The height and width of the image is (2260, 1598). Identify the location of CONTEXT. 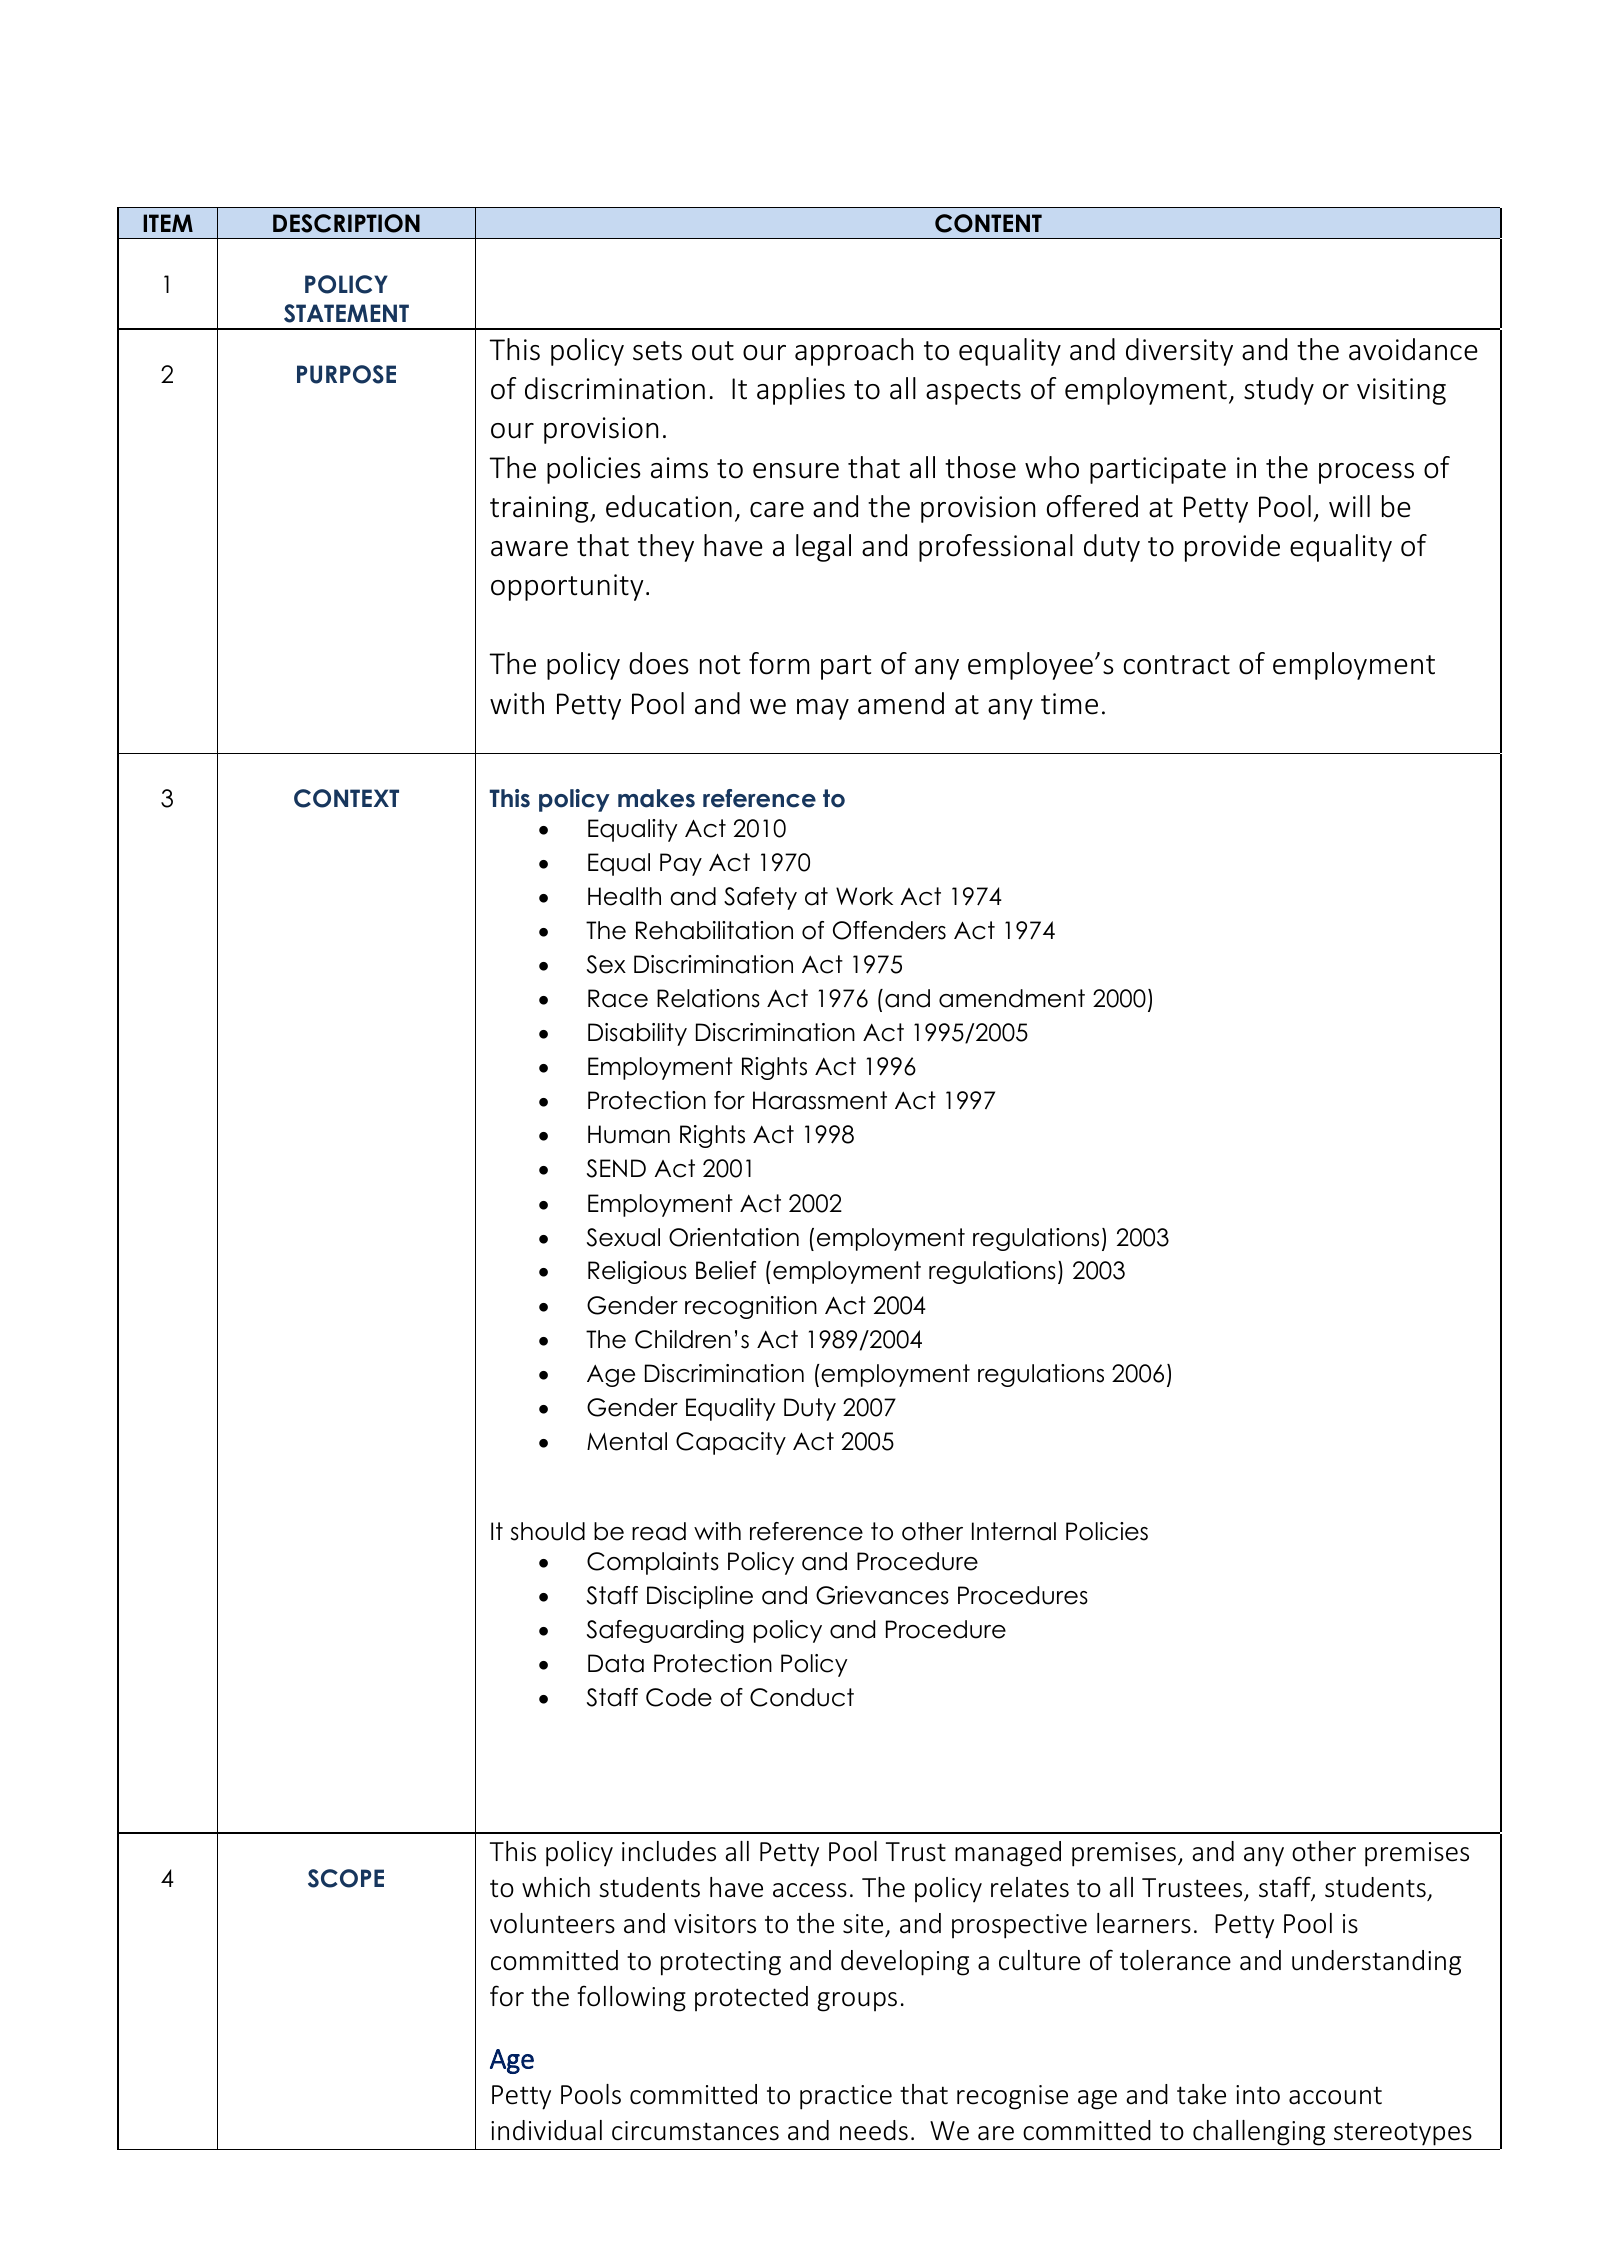
(346, 798).
